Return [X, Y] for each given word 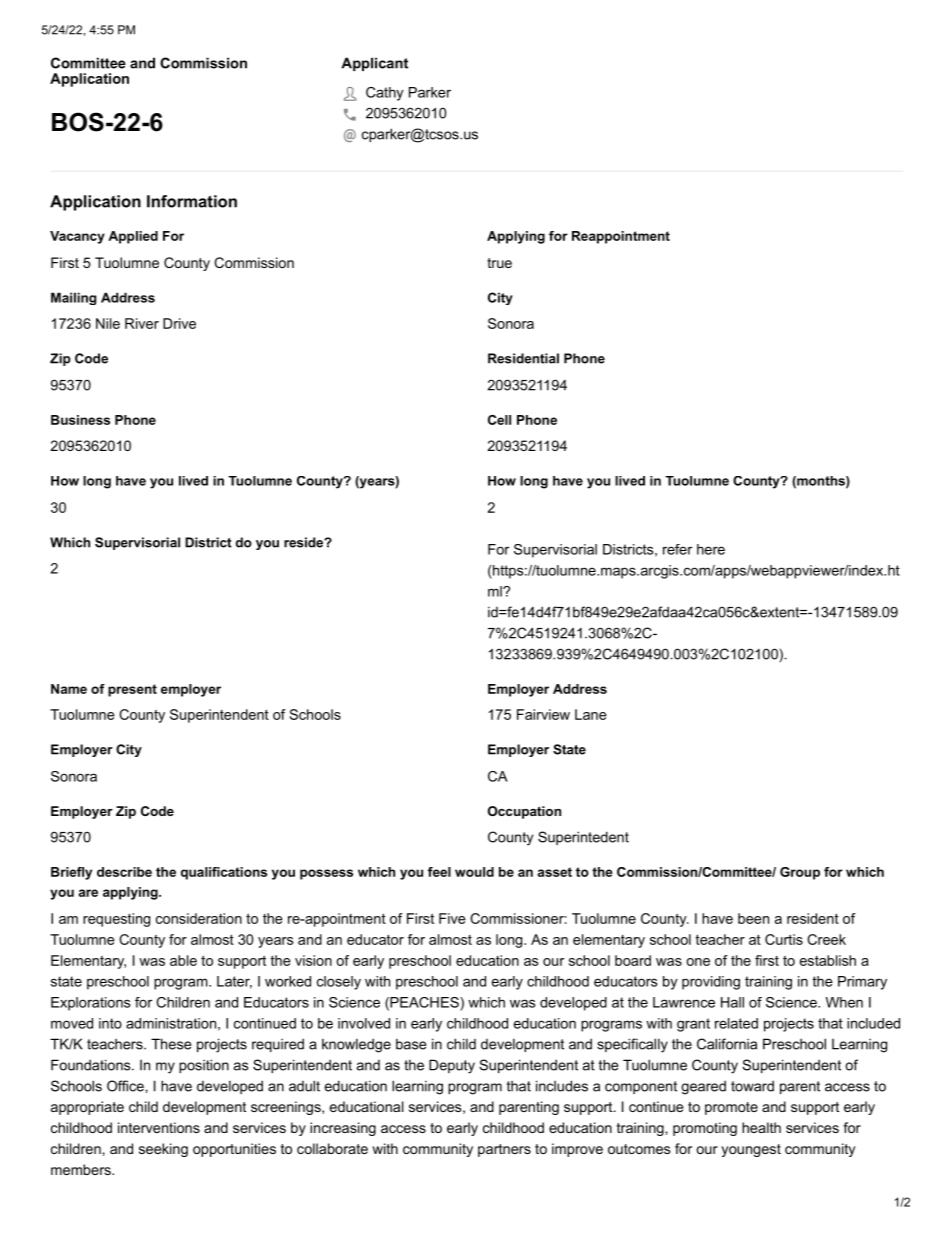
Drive [179, 323]
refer [677, 549]
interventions [159, 1127]
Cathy [385, 94]
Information [192, 201]
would [474, 872]
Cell [499, 420]
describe [124, 872]
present [132, 690]
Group [800, 873]
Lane [591, 714]
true [499, 263]
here [711, 549]
